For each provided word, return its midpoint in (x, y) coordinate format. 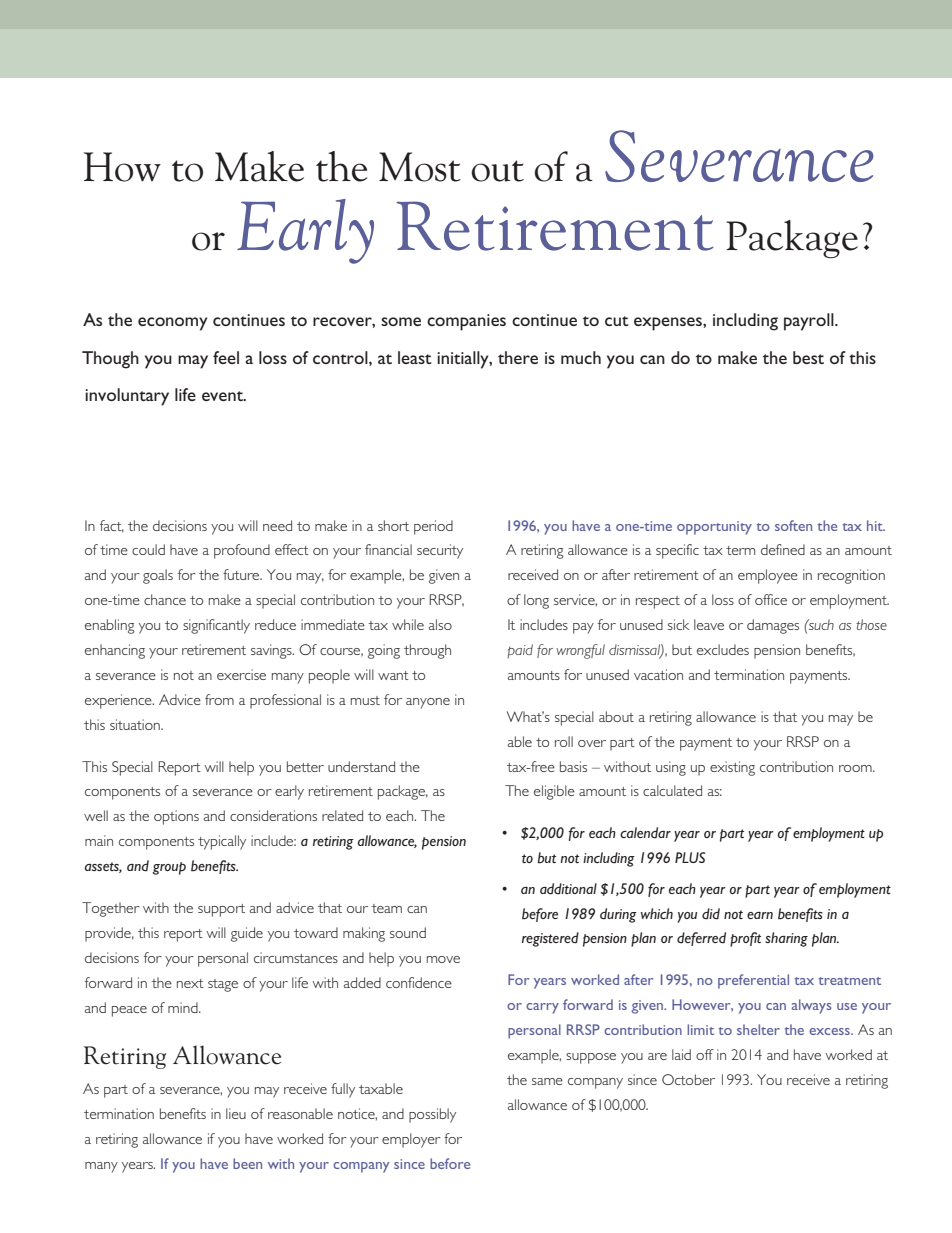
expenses (669, 324)
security (440, 551)
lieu (236, 1113)
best (808, 357)
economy (173, 324)
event (223, 396)
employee (768, 576)
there (518, 357)
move (443, 959)
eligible (554, 792)
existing (732, 768)
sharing (786, 939)
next (190, 983)
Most (420, 167)
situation (136, 724)
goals (158, 576)
